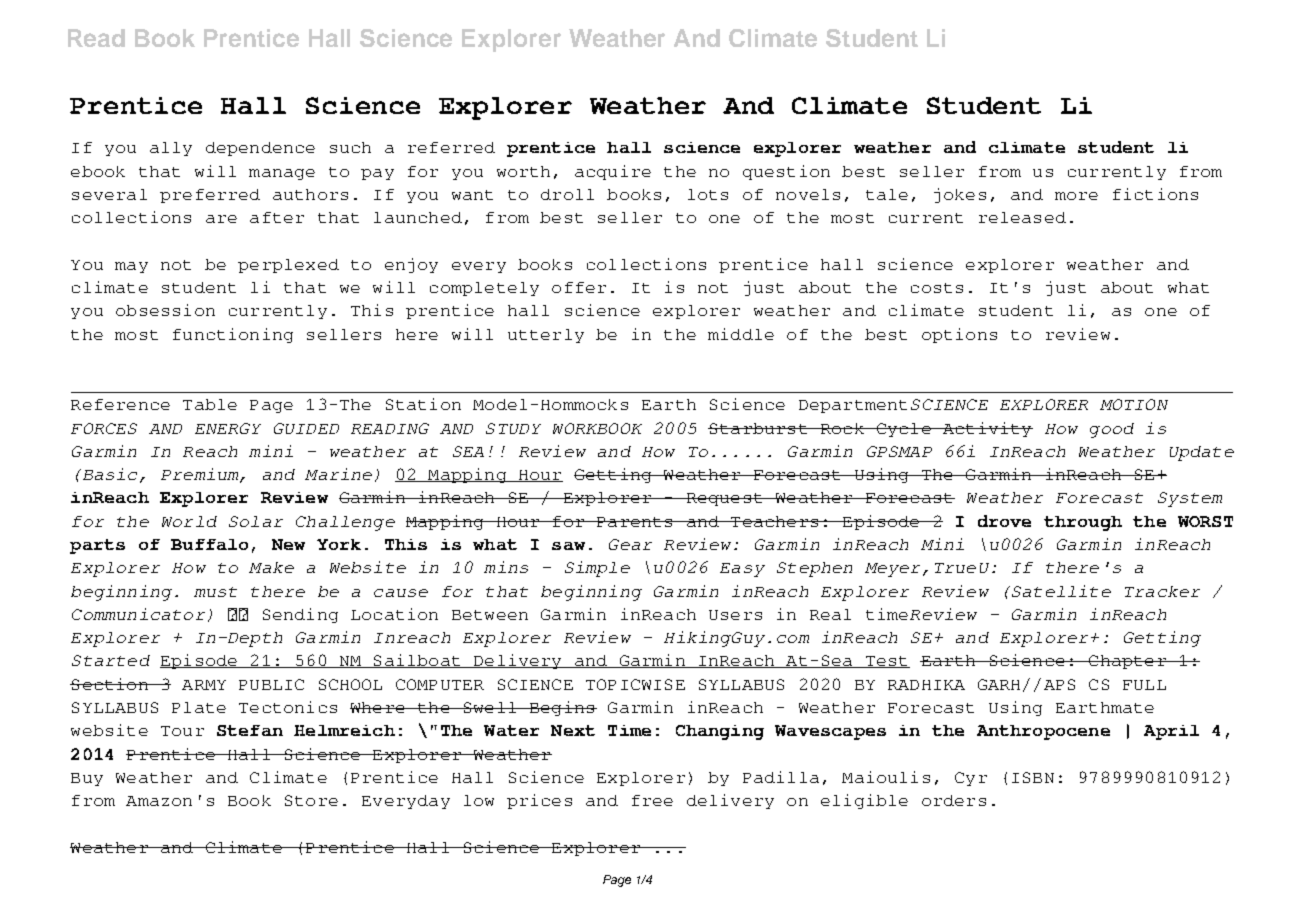 This page has height=924, width=1308. What do you see at coordinates (201, 475) in the page?
I see `Premium` at bounding box center [201, 475].
